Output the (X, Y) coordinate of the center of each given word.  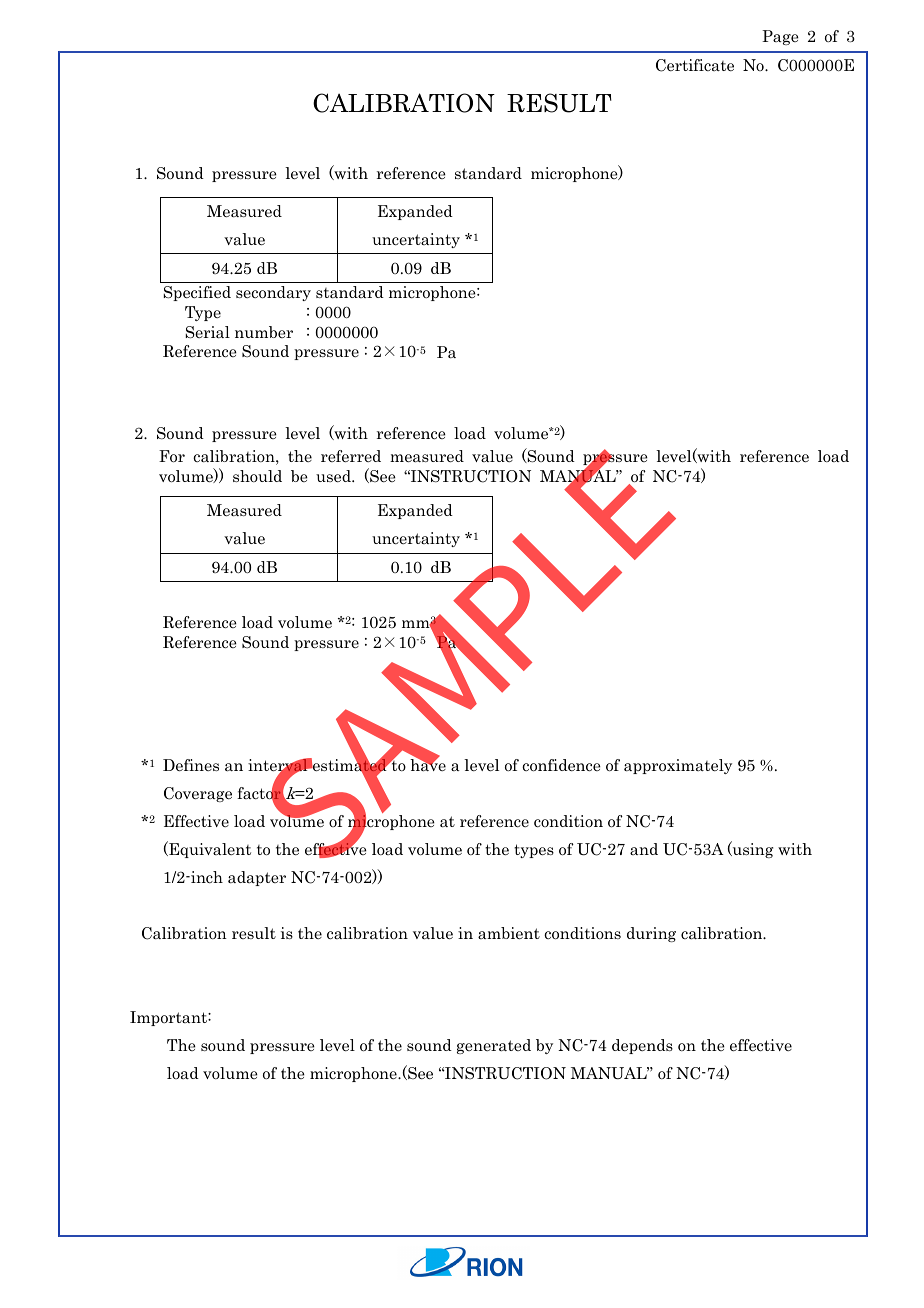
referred (351, 456)
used (334, 476)
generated (494, 1046)
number (264, 332)
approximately (678, 766)
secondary (273, 293)
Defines (191, 765)
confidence (561, 765)
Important (169, 1018)
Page (780, 37)
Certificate (695, 65)
